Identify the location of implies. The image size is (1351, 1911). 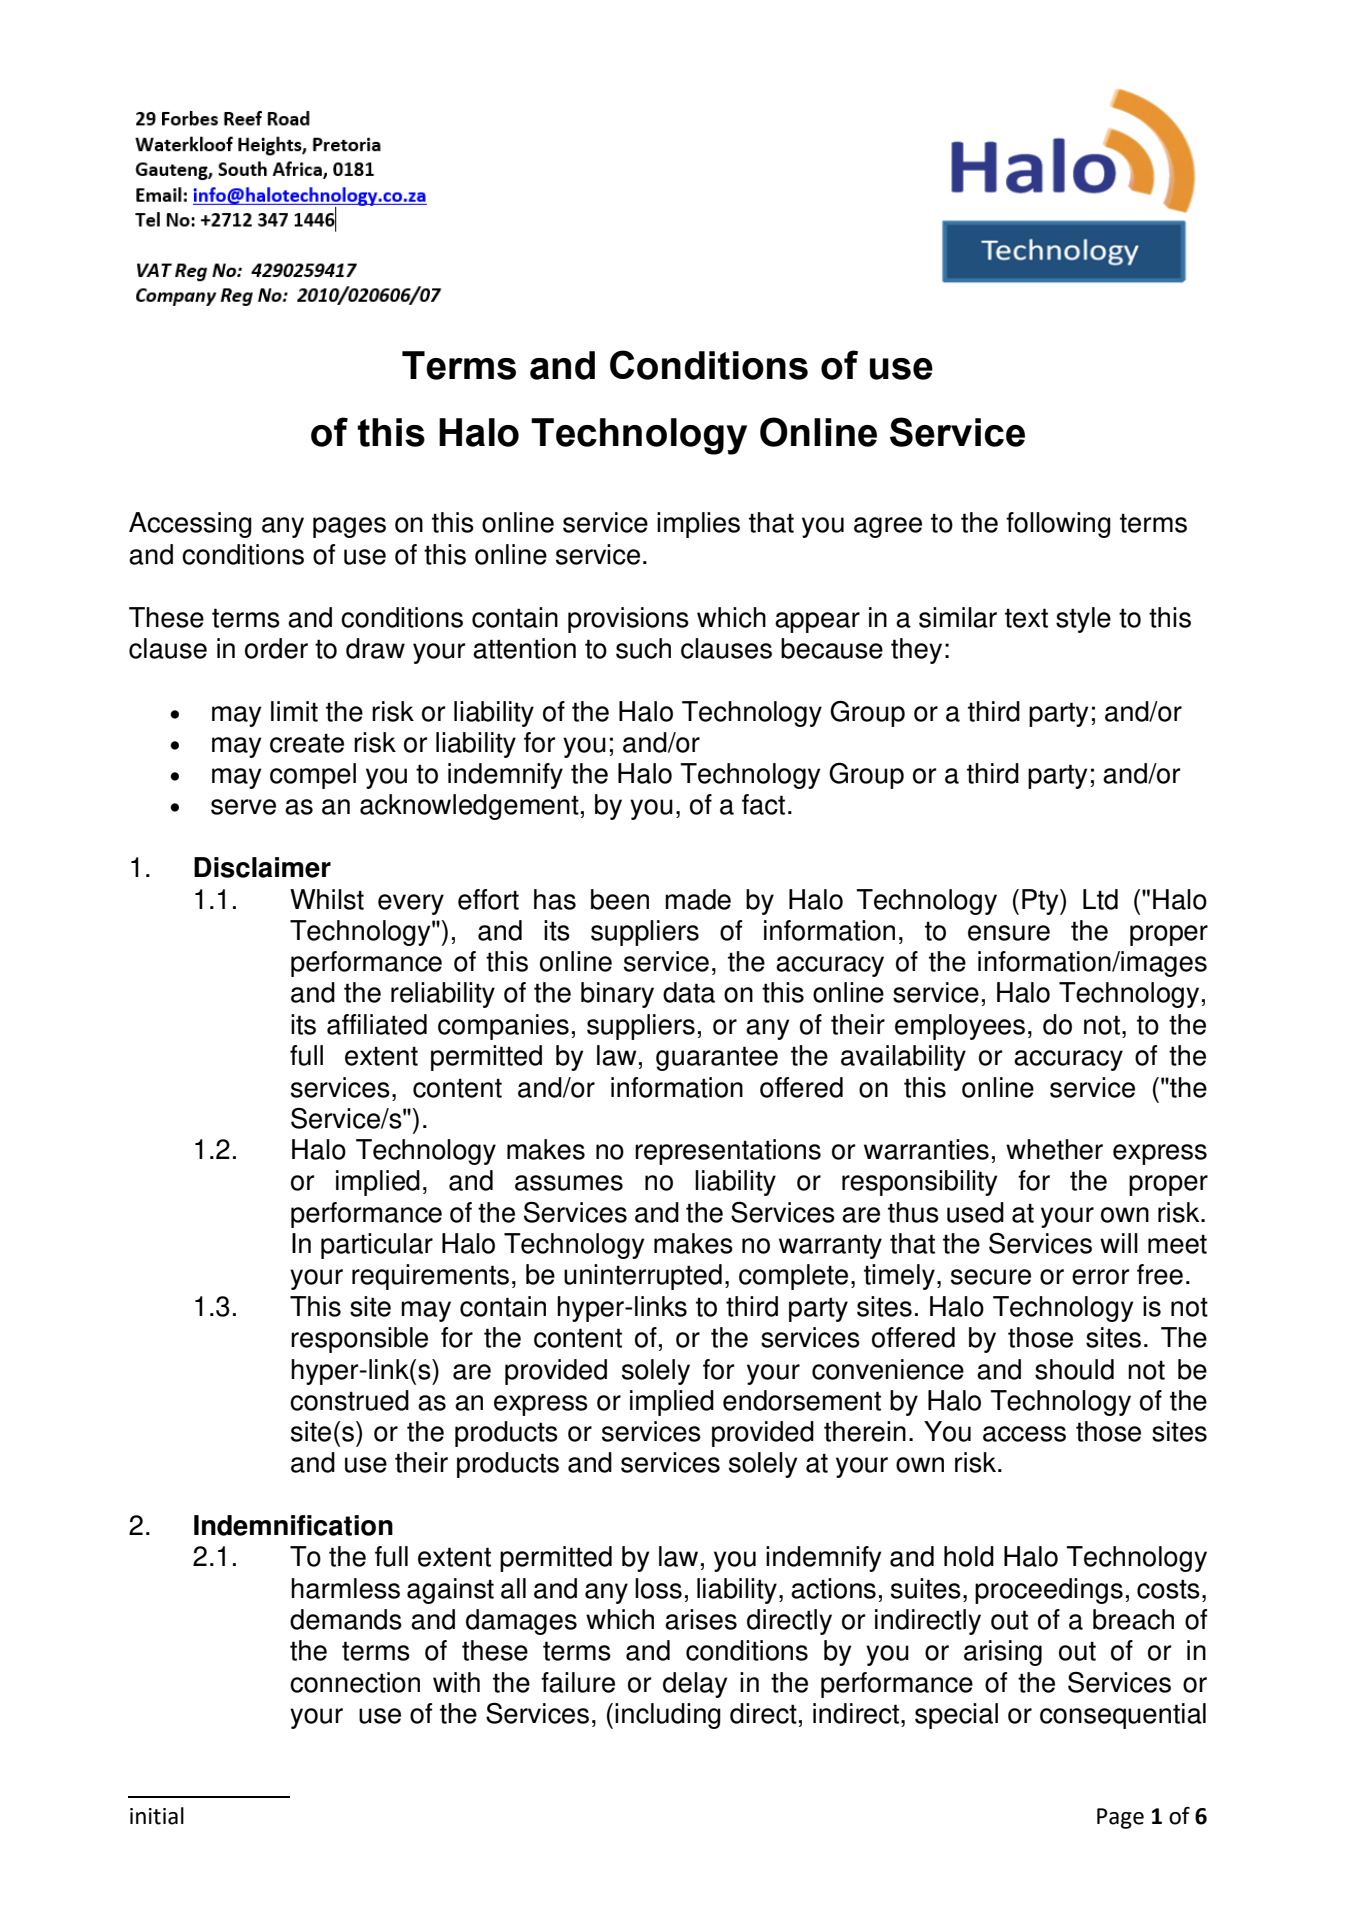
(698, 525).
